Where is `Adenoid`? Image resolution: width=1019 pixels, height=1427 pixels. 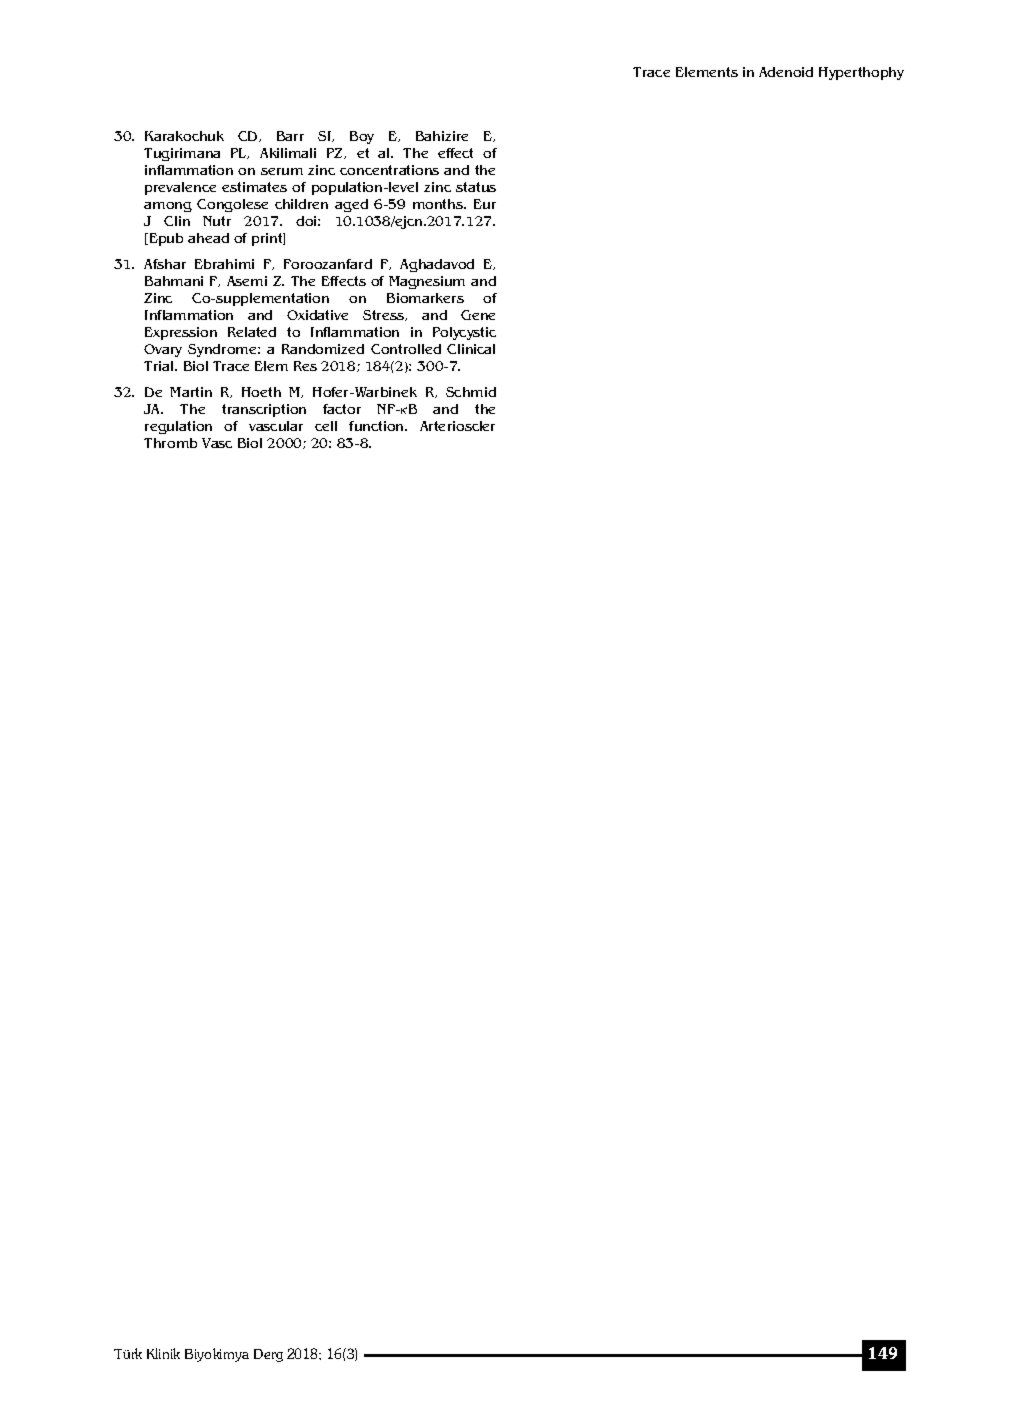 Adenoid is located at coordinates (786, 72).
